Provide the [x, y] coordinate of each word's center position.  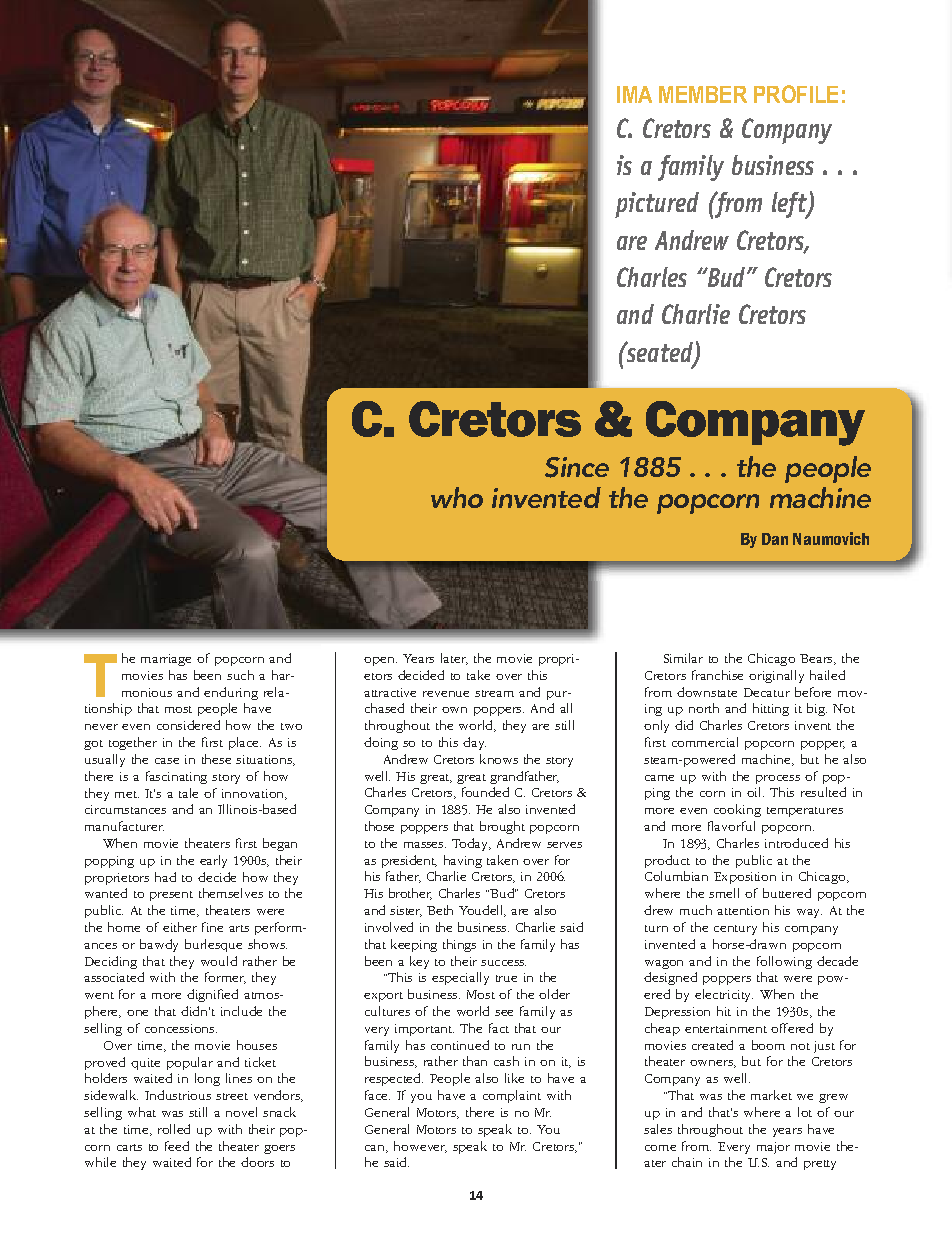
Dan [775, 539]
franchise [717, 675]
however [420, 1147]
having [463, 861]
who [457, 497]
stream [494, 693]
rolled [174, 1129]
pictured [657, 205]
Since [577, 467]
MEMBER [703, 94]
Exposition [745, 878]
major [773, 1148]
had [165, 877]
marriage [166, 660]
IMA [634, 94]
